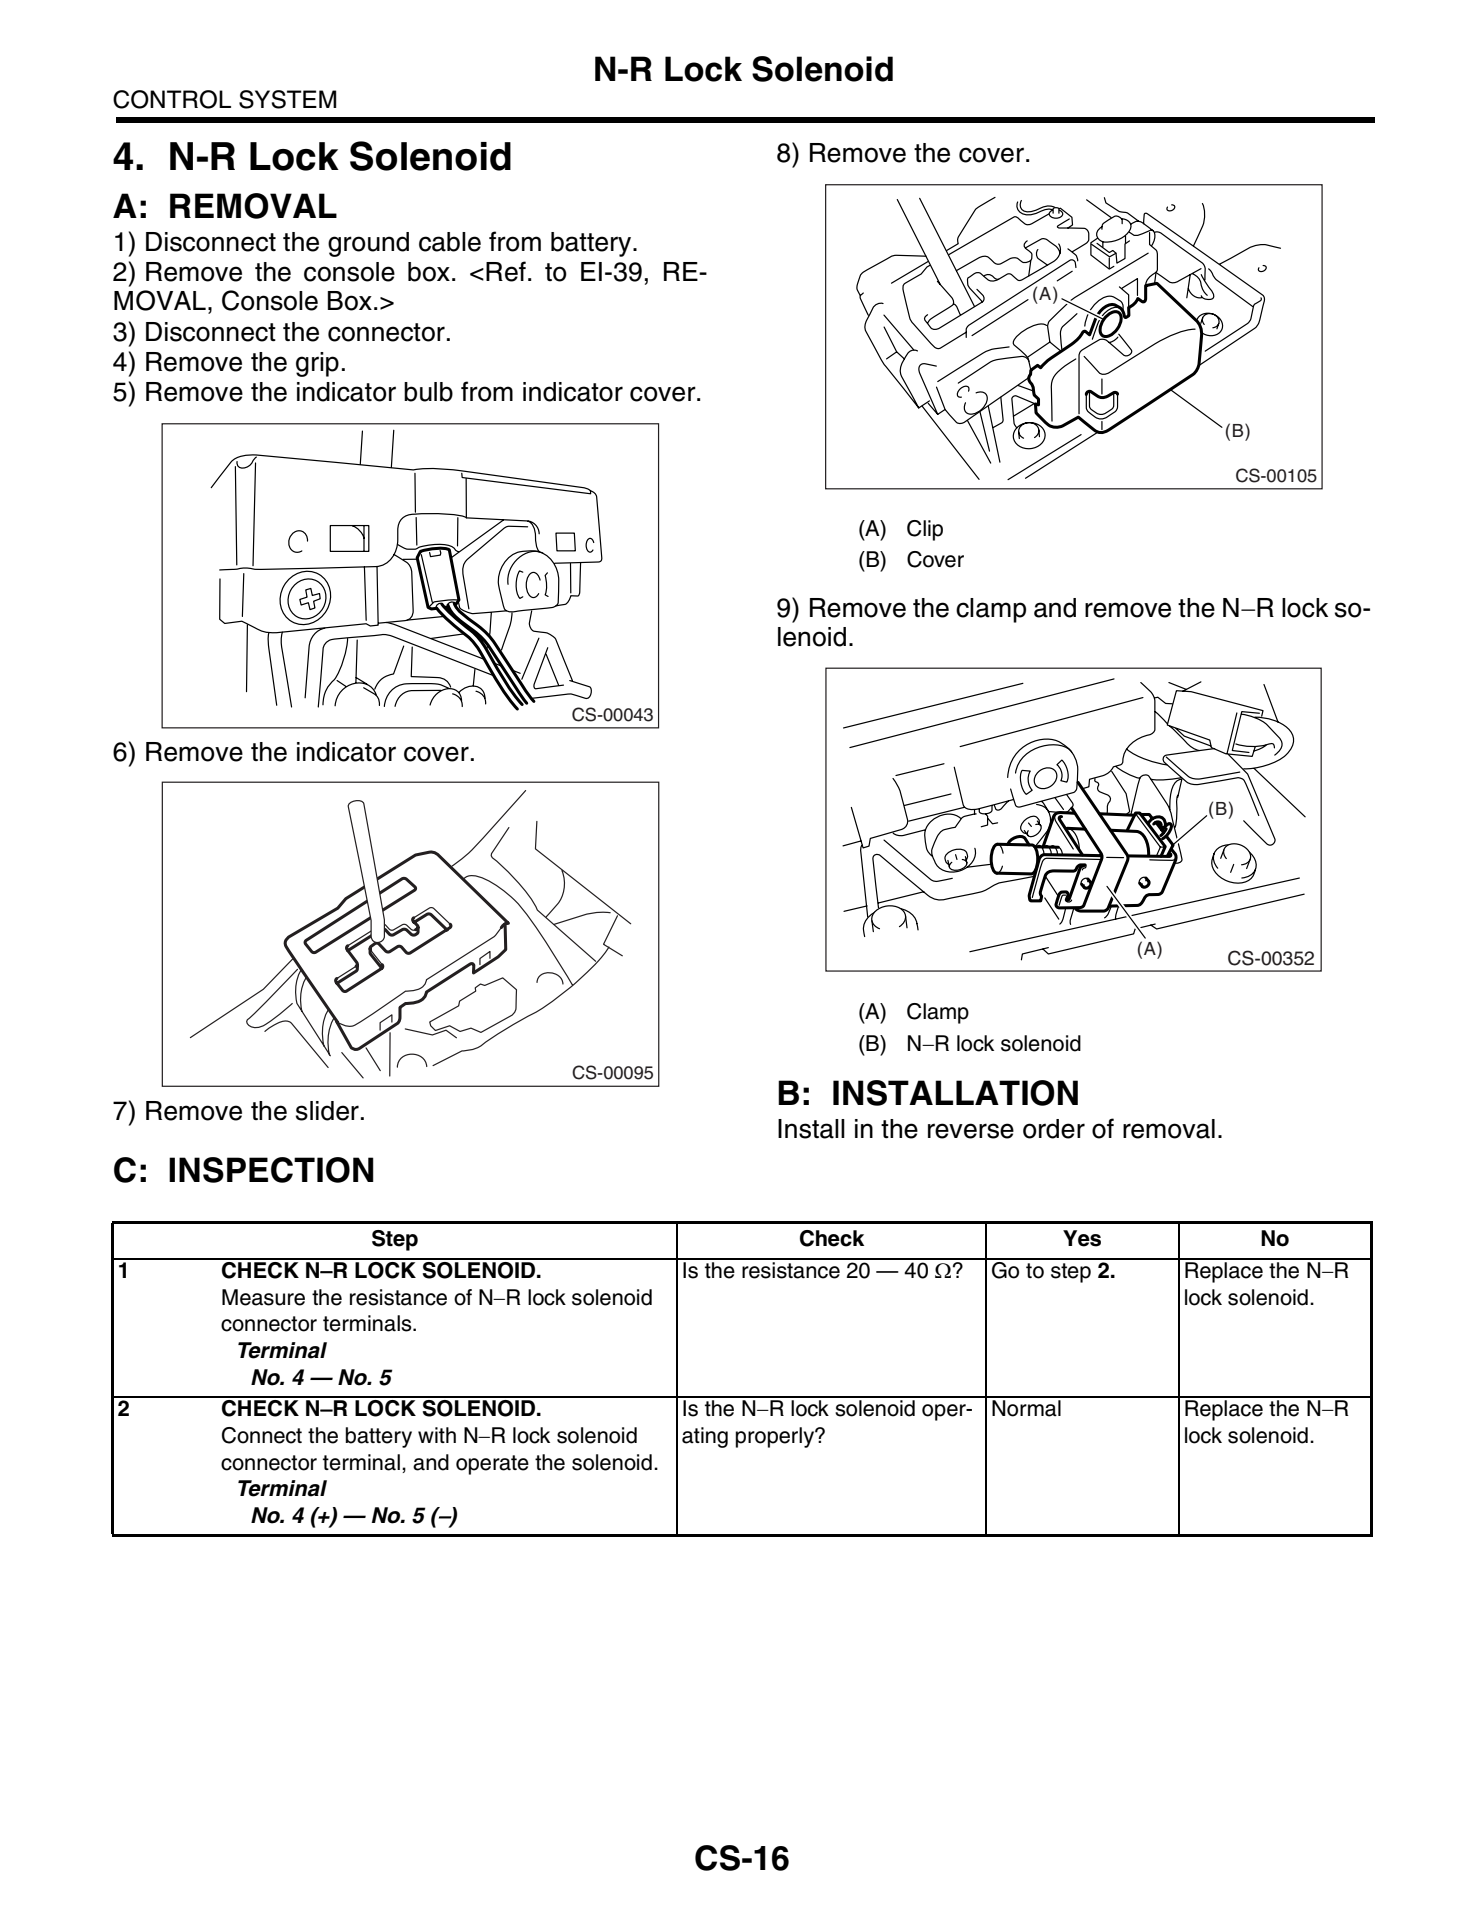 The image size is (1482, 1922). I want to click on Ref, so click(506, 271).
